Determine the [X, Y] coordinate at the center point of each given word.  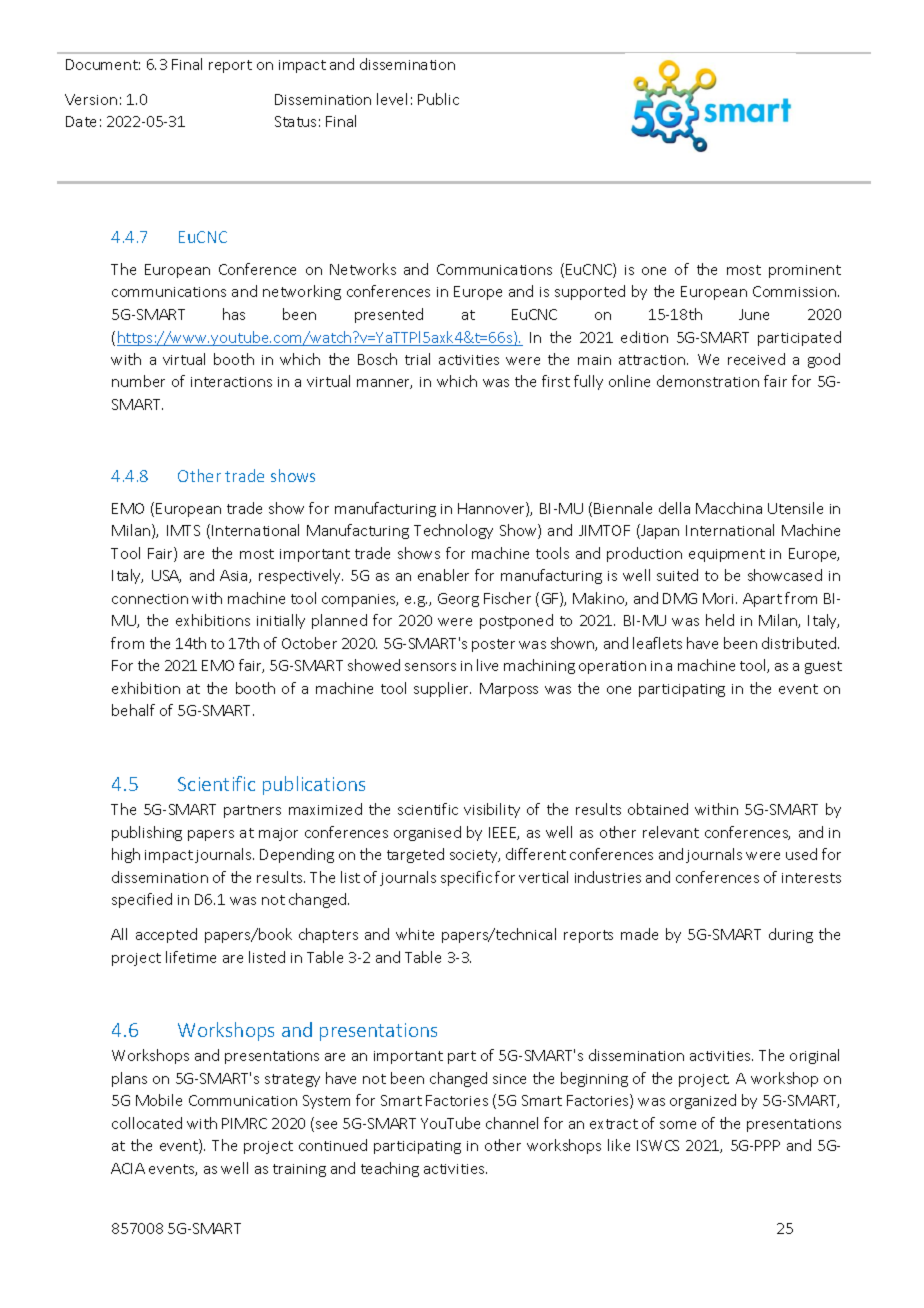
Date [81, 121]
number [138, 381]
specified [142, 900]
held [720, 620]
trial [417, 359]
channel [512, 1123]
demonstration [708, 381]
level [392, 99]
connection [150, 599]
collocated [147, 1123]
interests [811, 878]
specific [466, 878]
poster [493, 645]
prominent [805, 271]
